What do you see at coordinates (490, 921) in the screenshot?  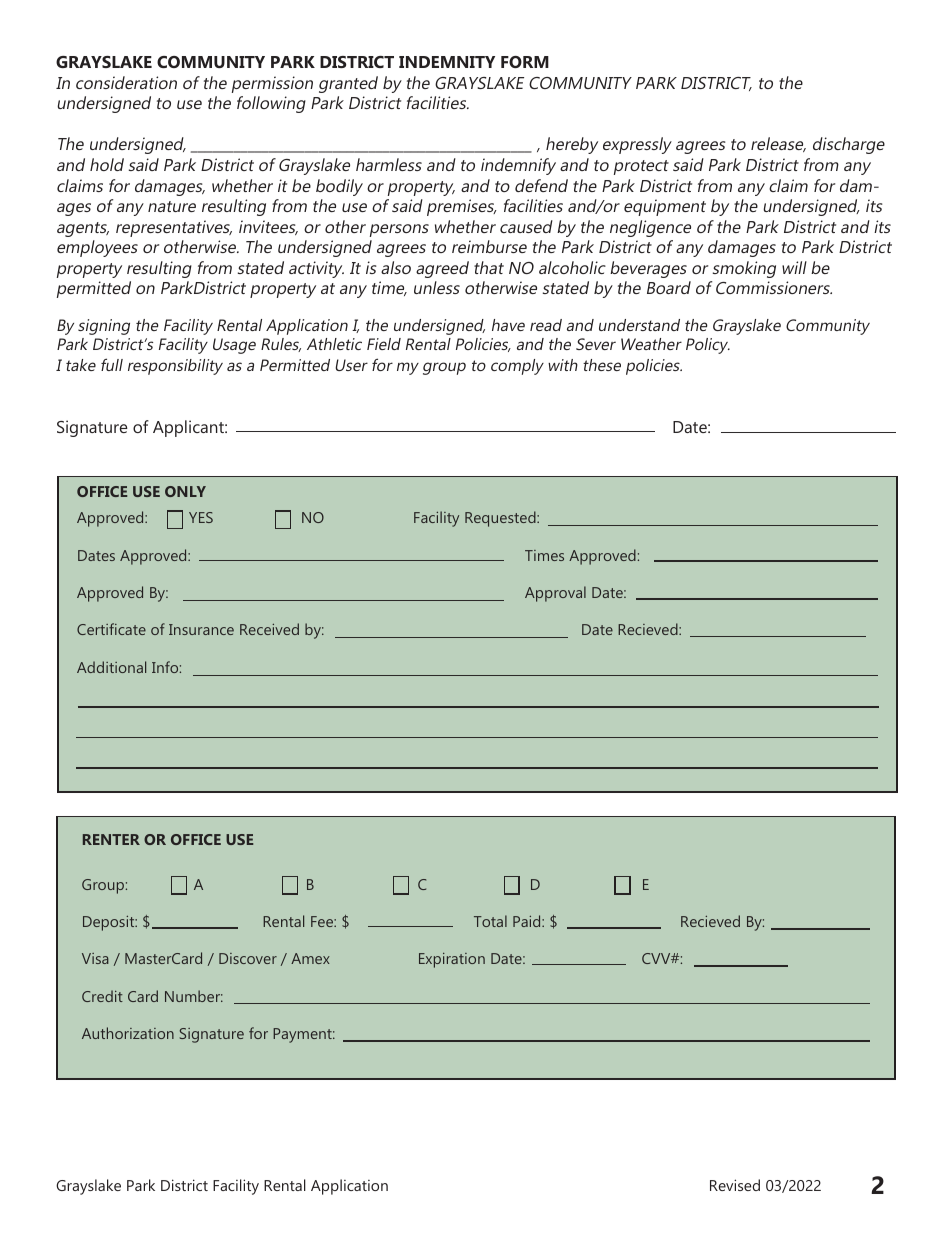 I see `Total` at bounding box center [490, 921].
